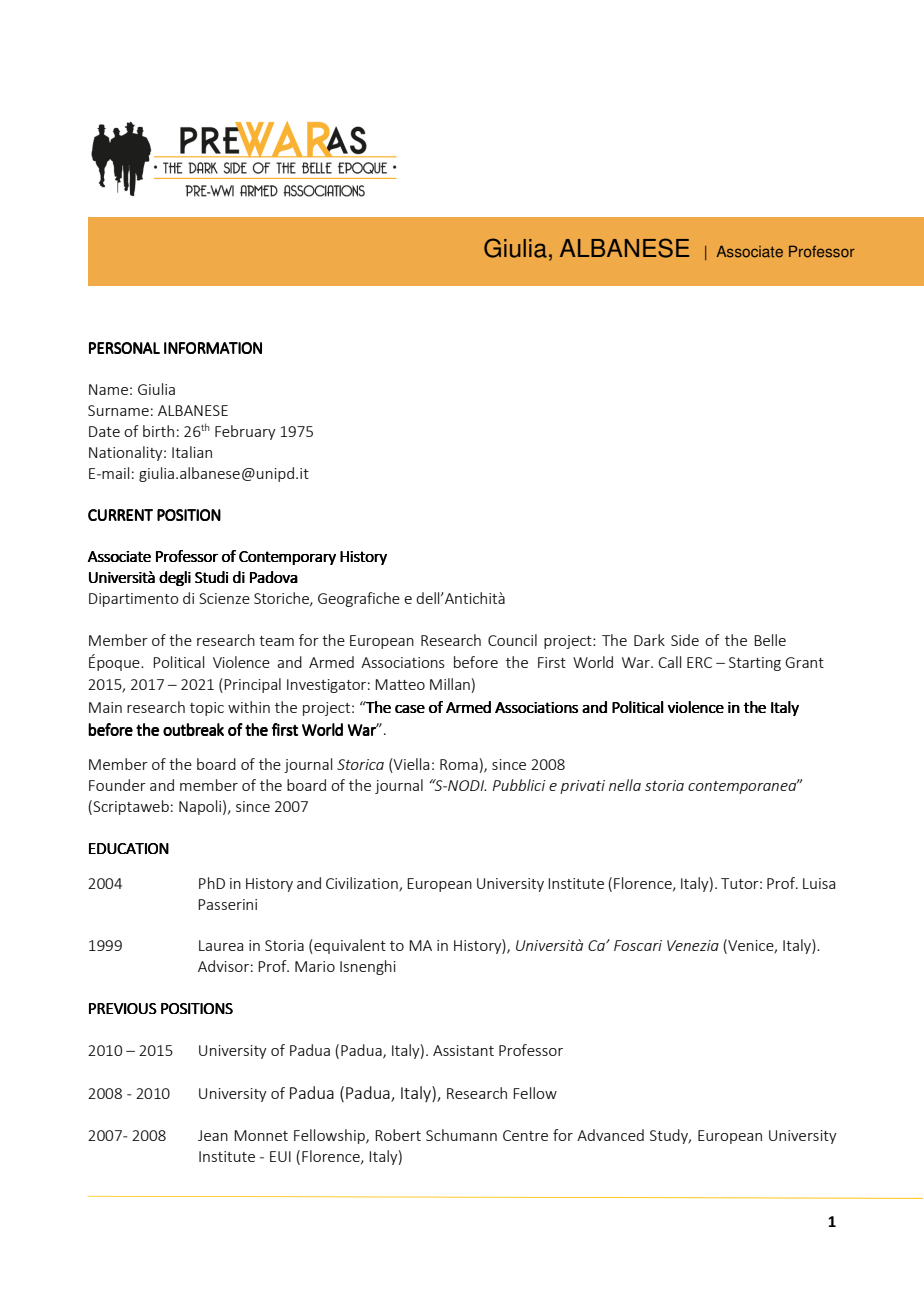 The image size is (924, 1308). Describe the element at coordinates (223, 966) in the screenshot. I see `Advisor` at that location.
